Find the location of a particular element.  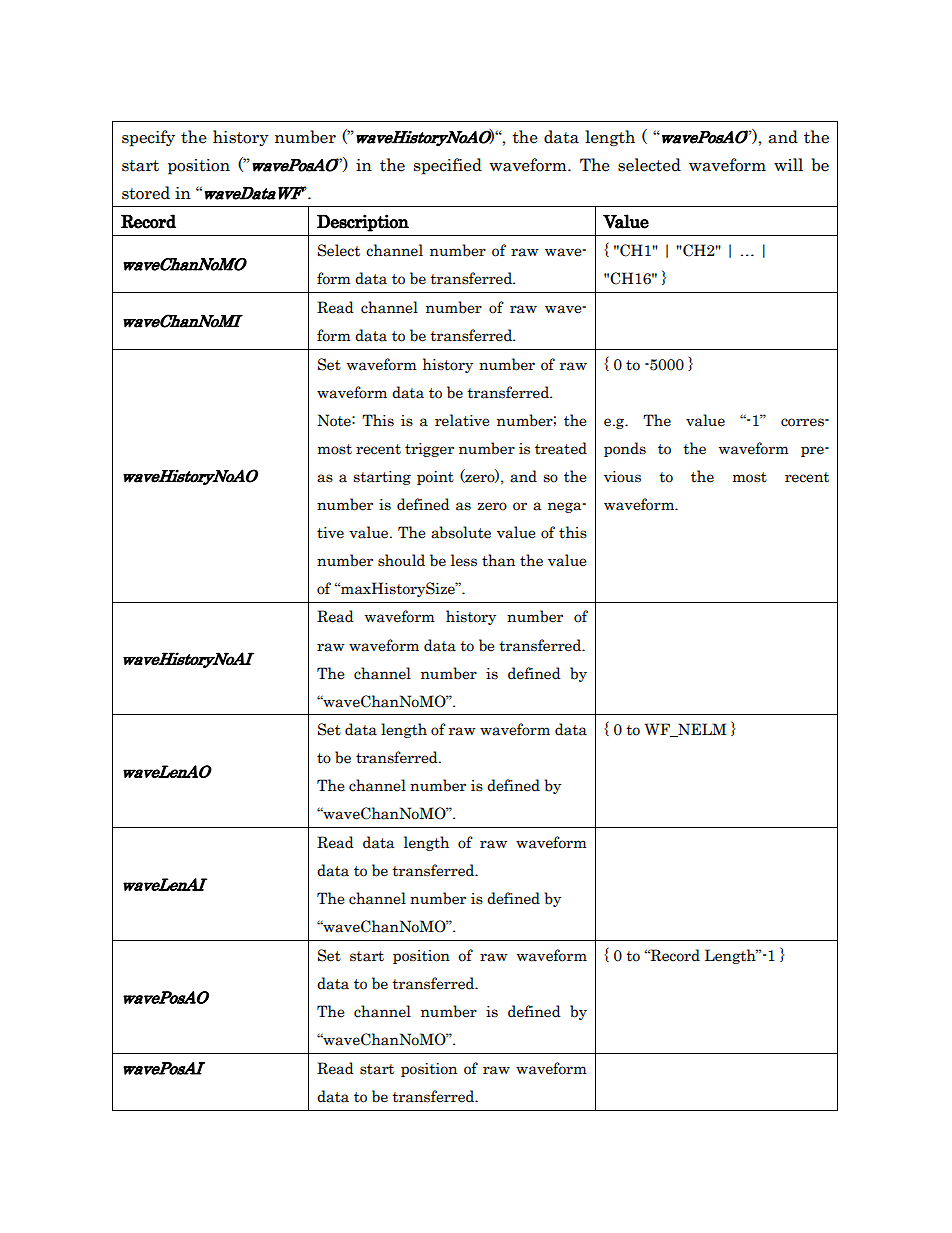

than is located at coordinates (498, 560).
